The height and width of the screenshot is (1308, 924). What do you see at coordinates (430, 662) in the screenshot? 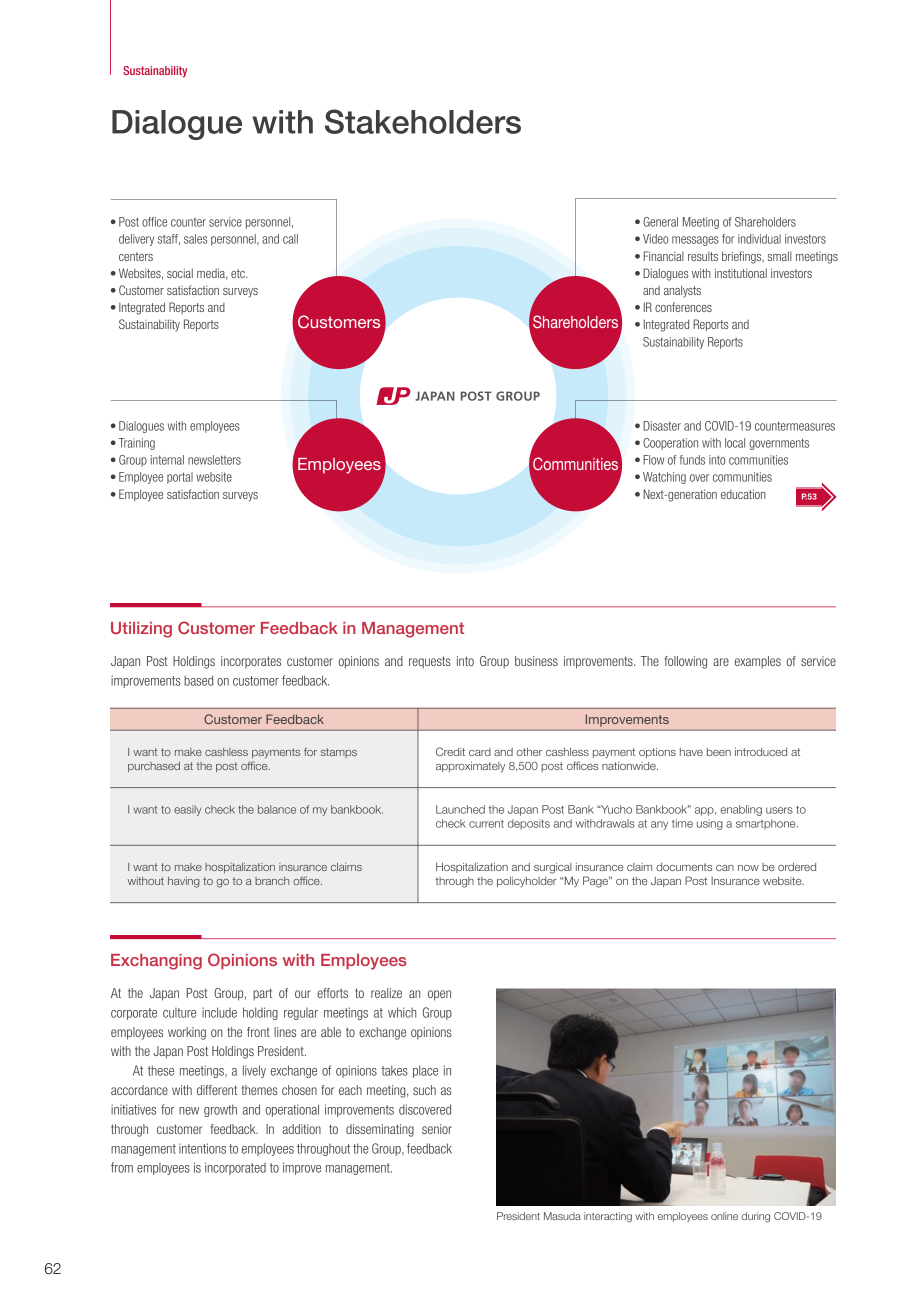
I see `requests` at bounding box center [430, 662].
